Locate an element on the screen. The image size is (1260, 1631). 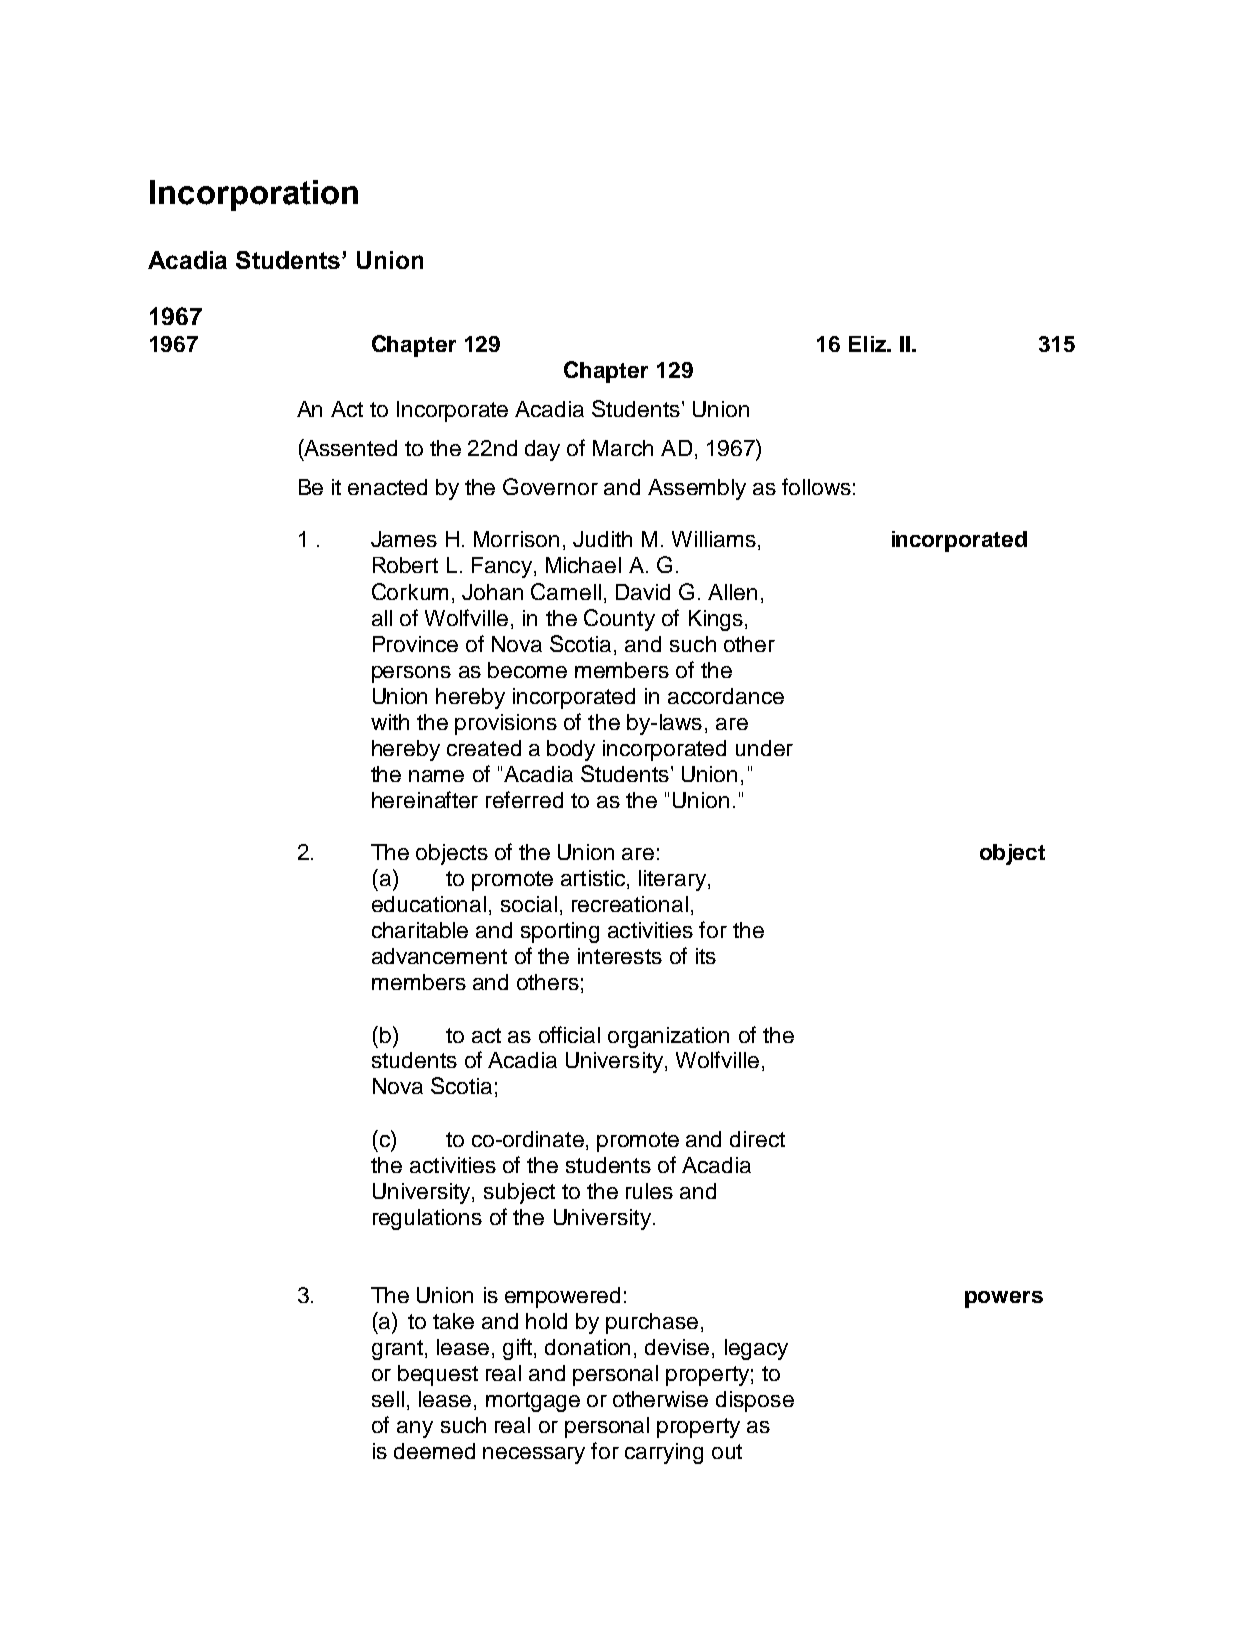
James is located at coordinates (404, 539).
